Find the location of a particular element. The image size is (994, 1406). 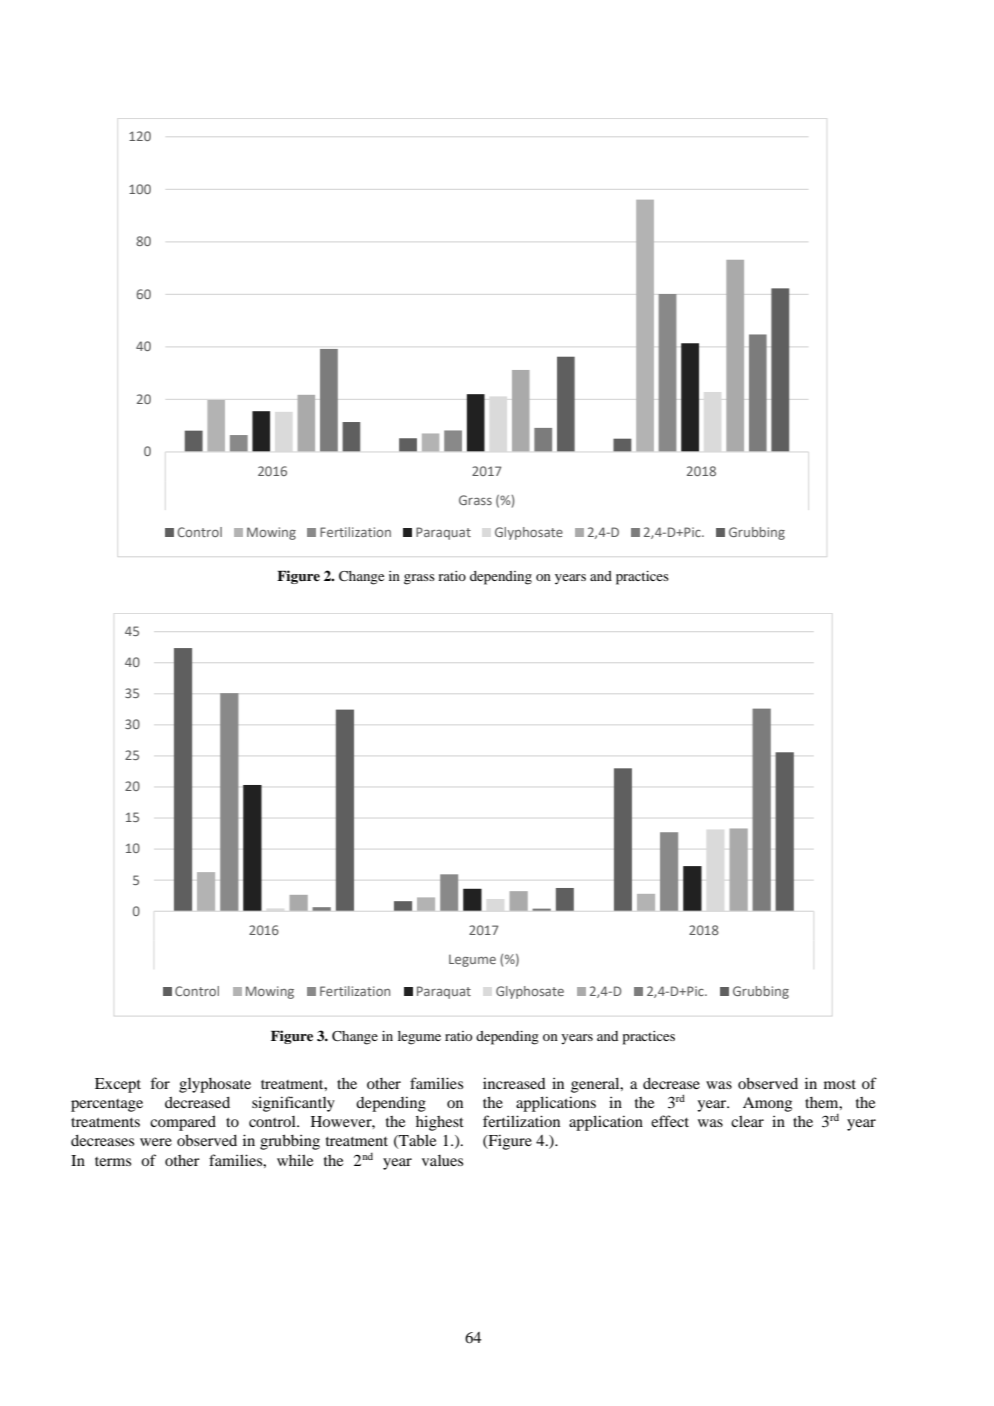

terms is located at coordinates (113, 1161).
